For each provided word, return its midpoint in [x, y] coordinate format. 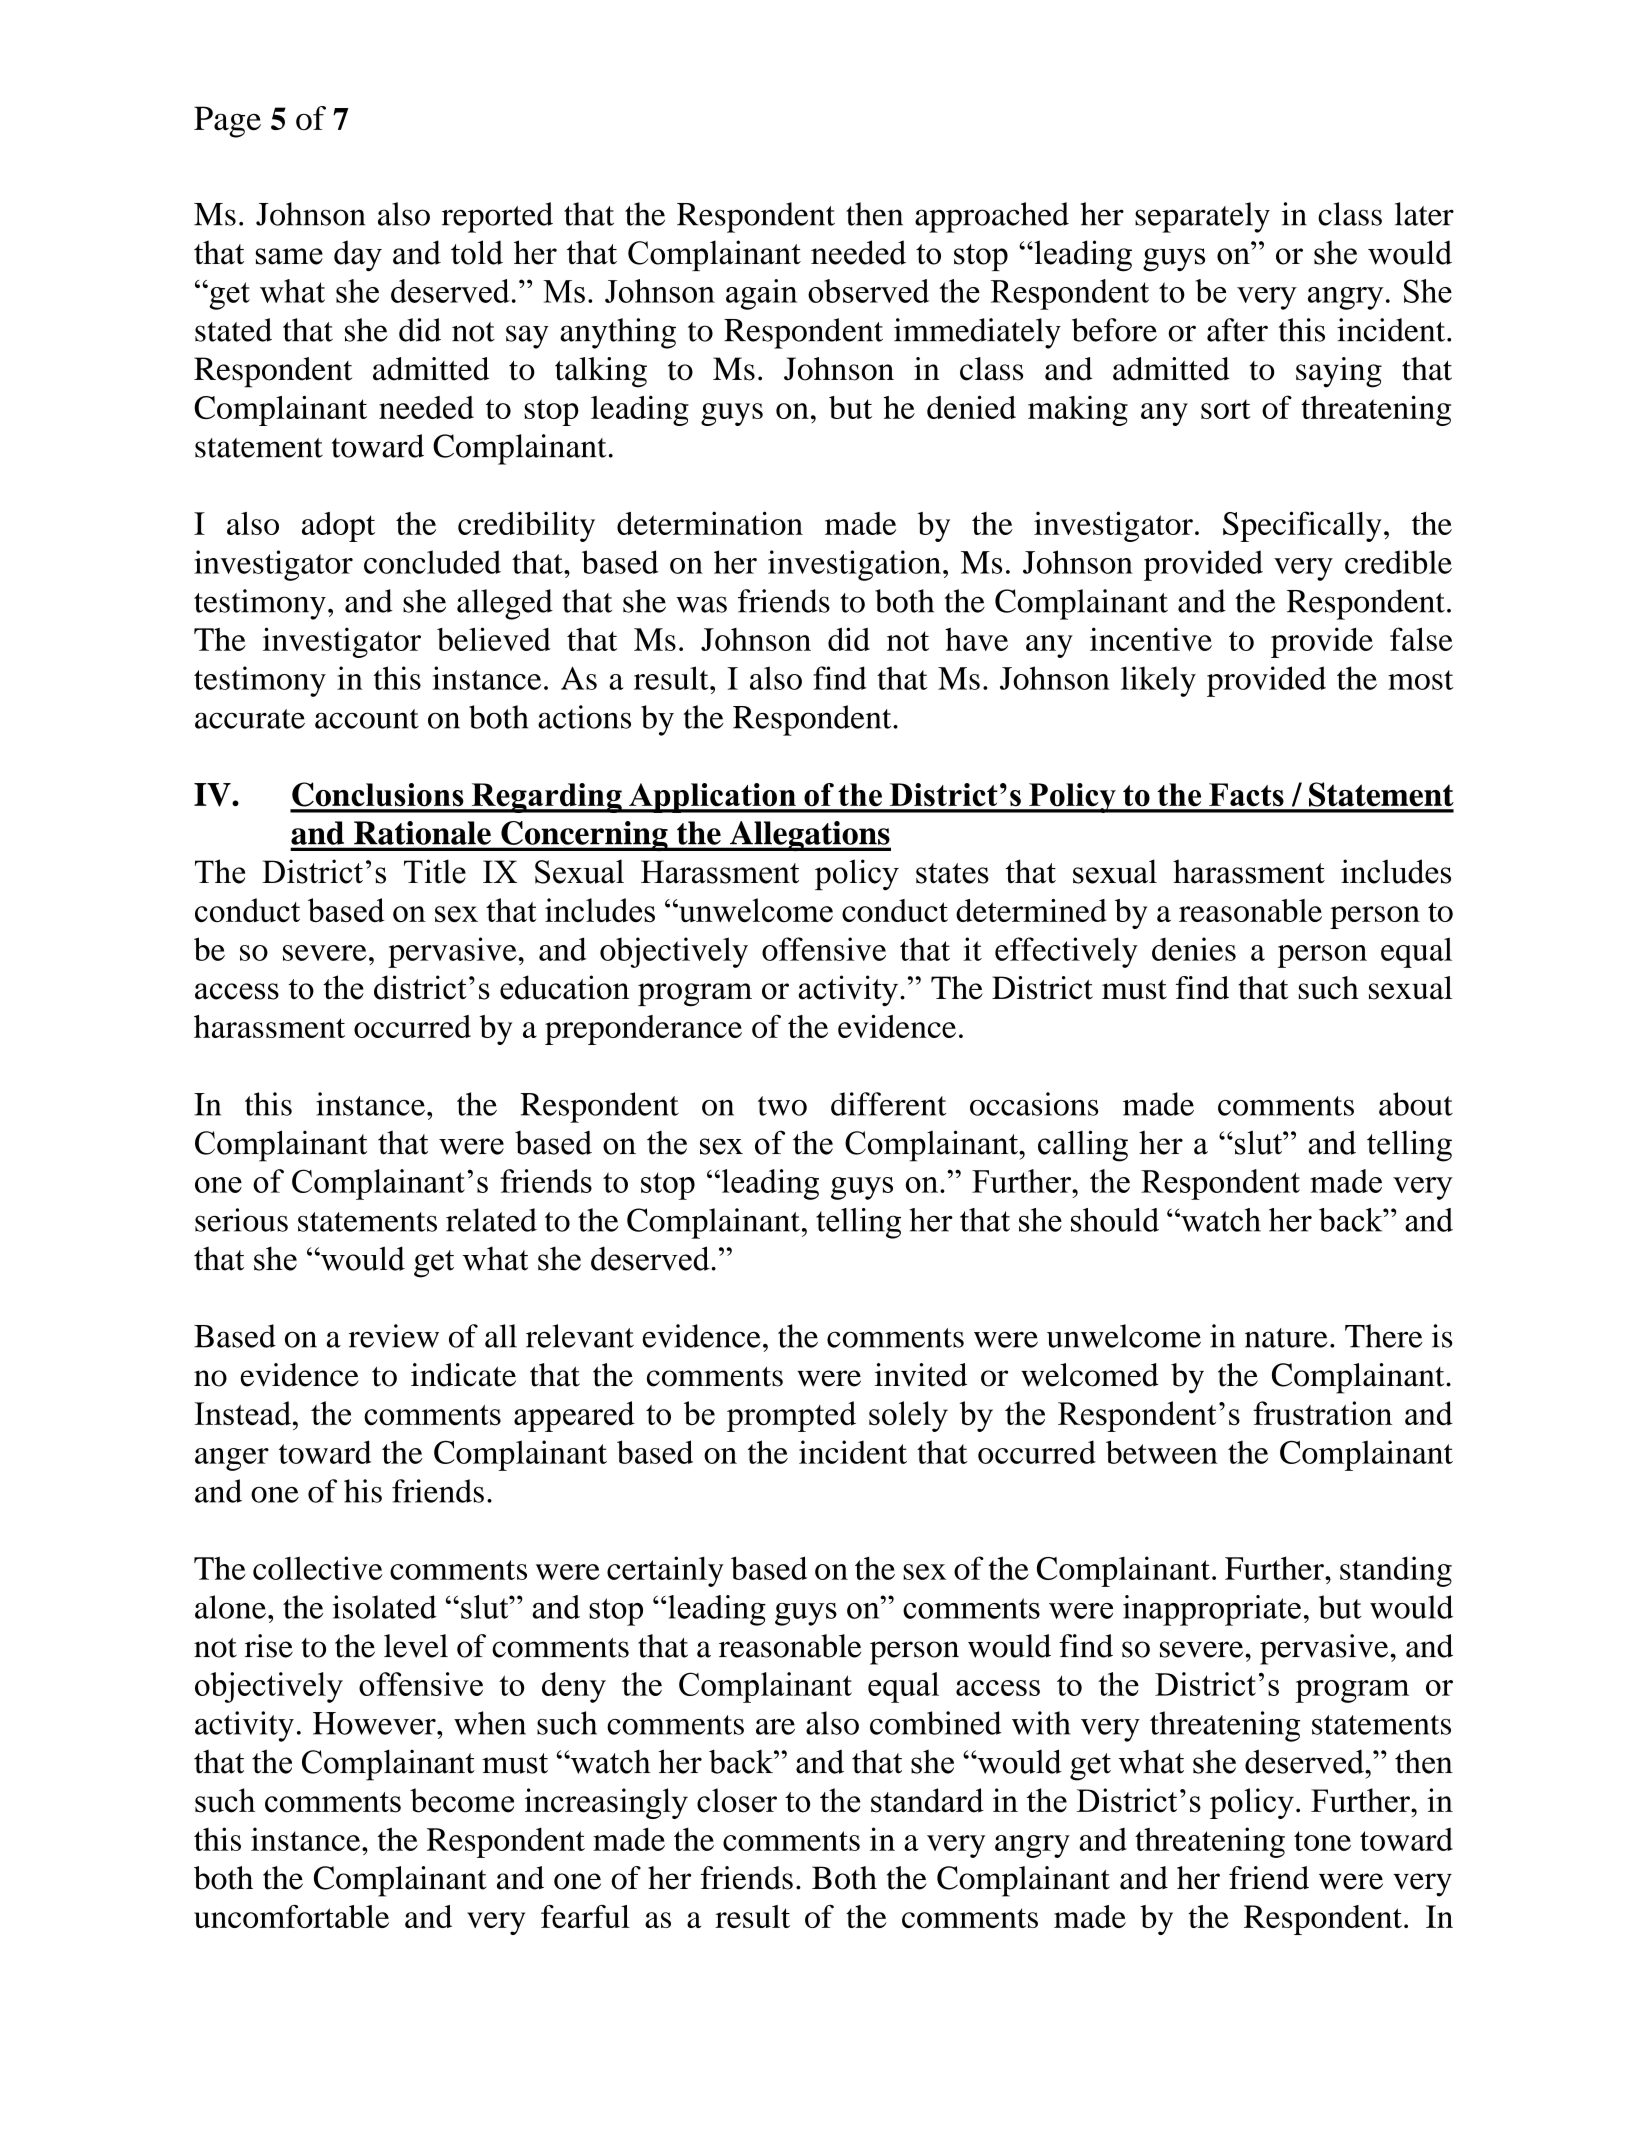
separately [1202, 217]
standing [1396, 1571]
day [358, 256]
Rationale [422, 833]
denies [1194, 949]
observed [868, 291]
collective [318, 1568]
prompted [791, 1416]
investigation [854, 565]
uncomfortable [291, 1916]
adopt [338, 527]
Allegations [809, 836]
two [782, 1106]
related [491, 1220]
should [1115, 1220]
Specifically [1302, 526]
